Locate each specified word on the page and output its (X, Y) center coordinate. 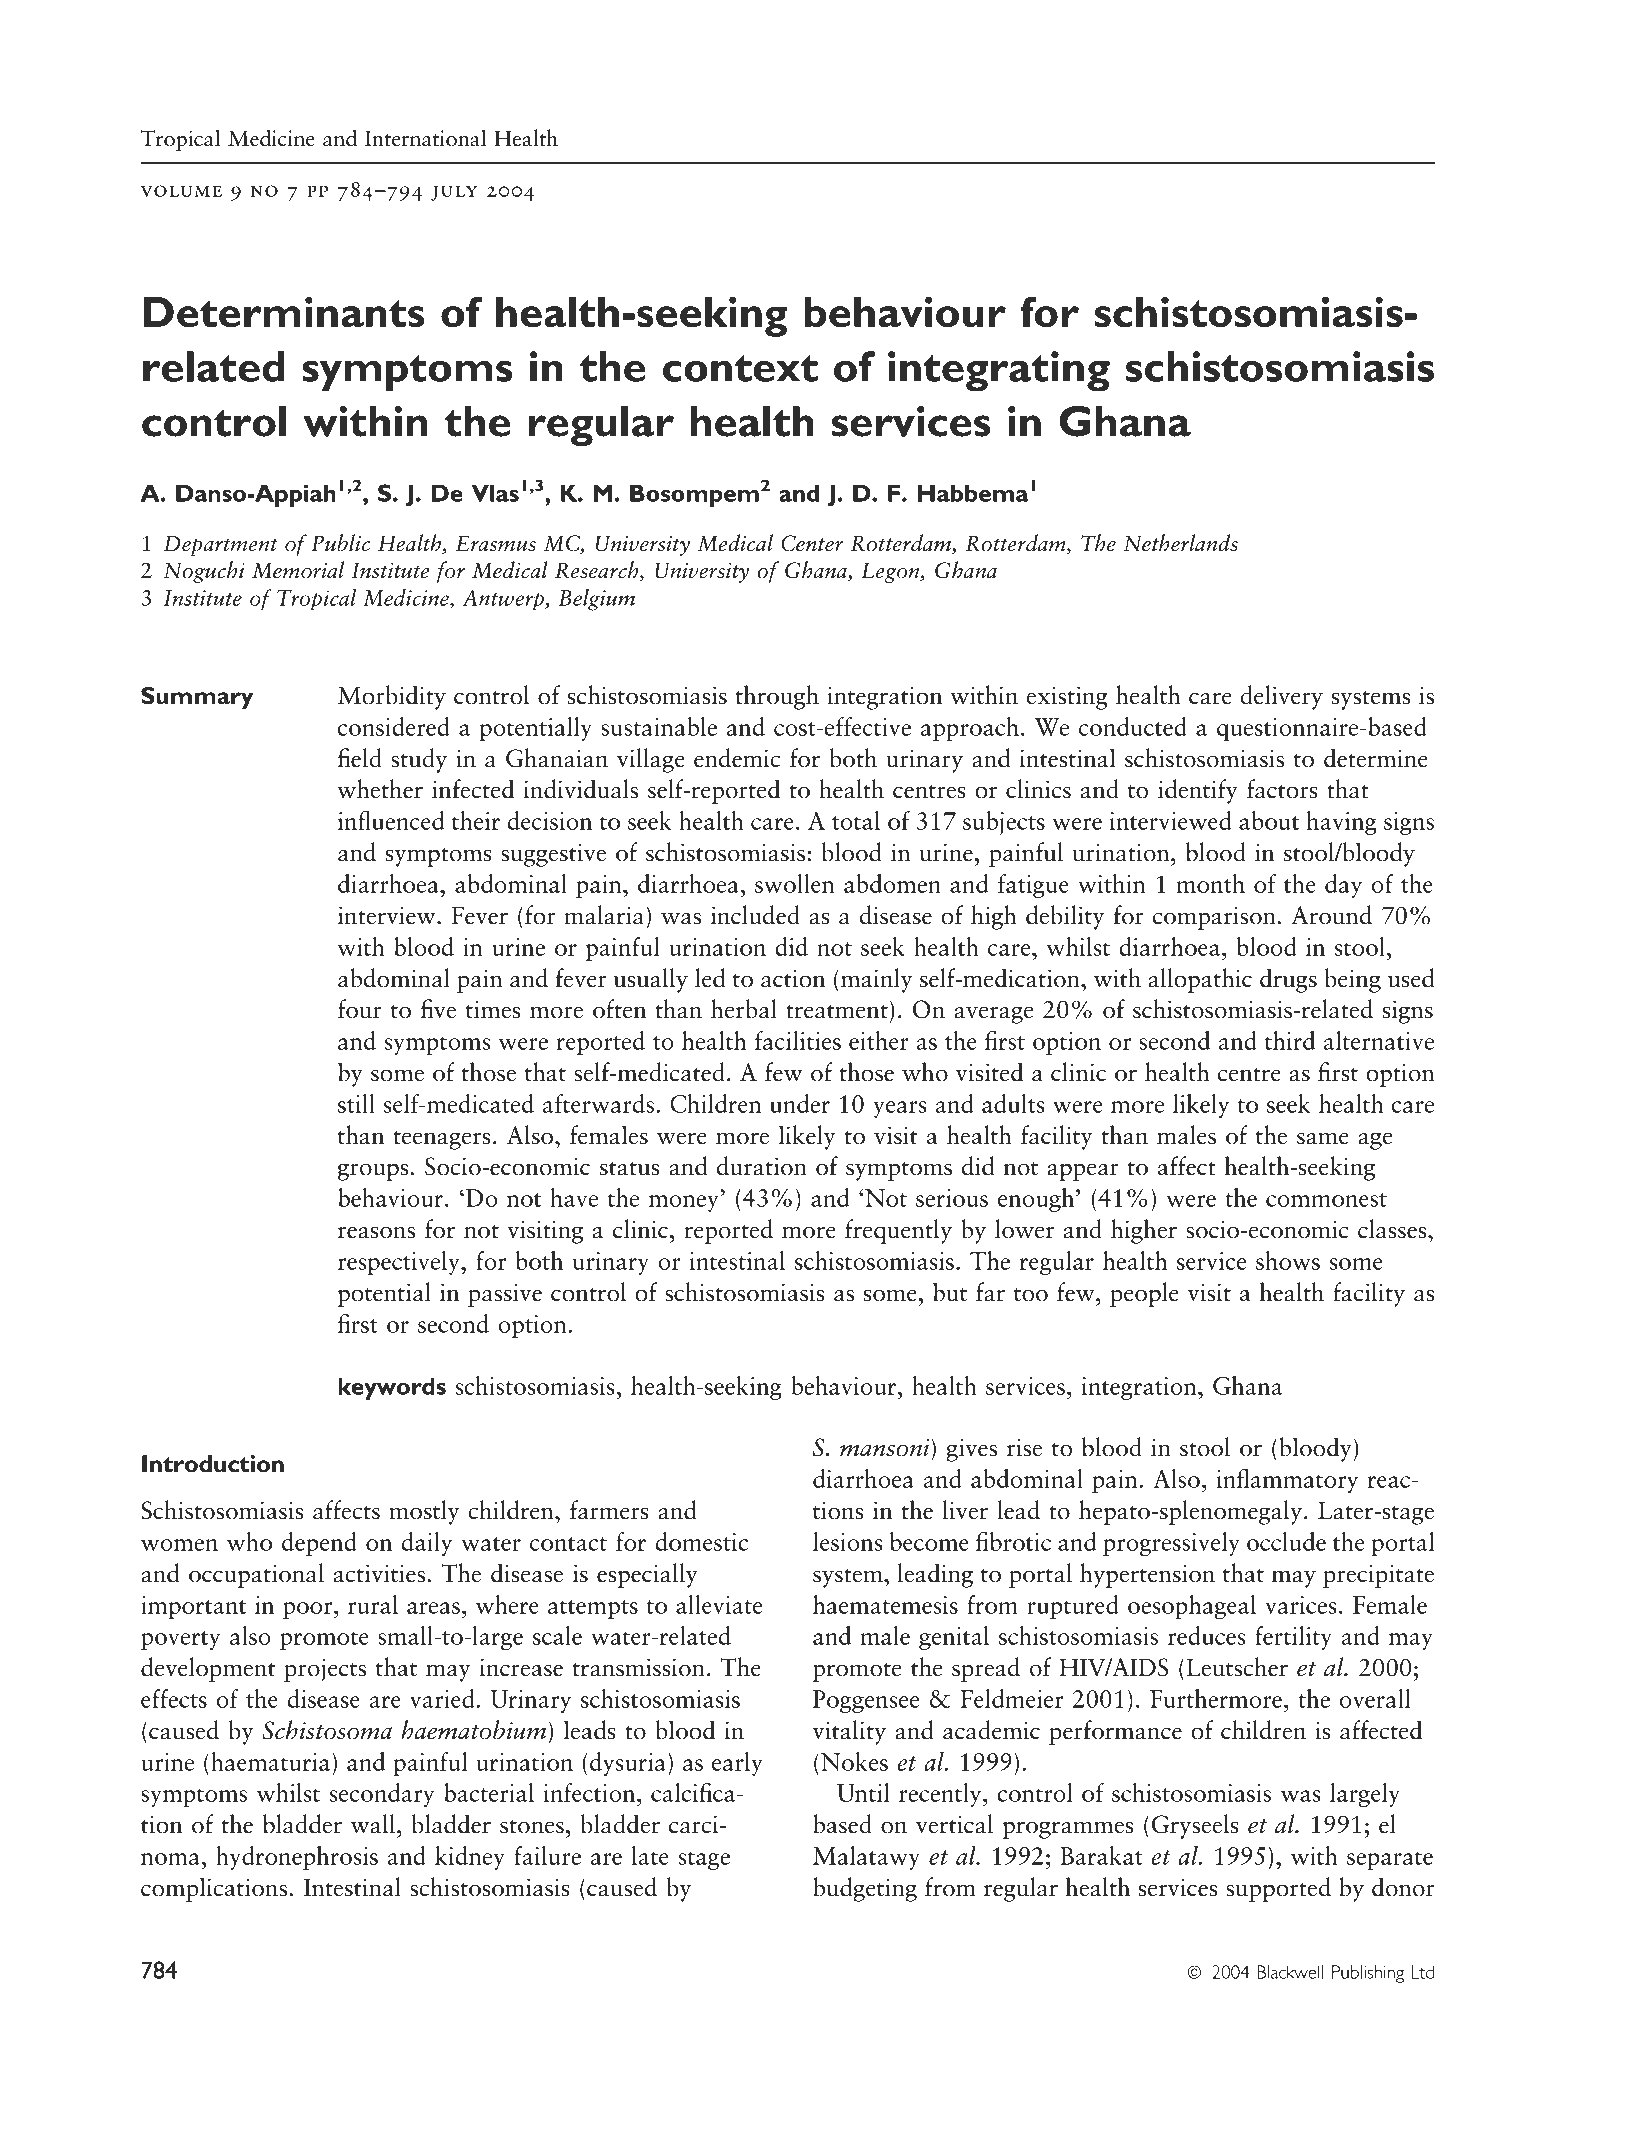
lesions (848, 1541)
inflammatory (1287, 1480)
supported (1278, 1889)
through (777, 697)
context (740, 368)
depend (319, 1544)
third (1289, 1040)
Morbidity (392, 697)
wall (373, 1824)
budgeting (865, 1889)
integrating (999, 371)
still (356, 1103)
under (800, 1103)
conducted (1133, 726)
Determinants (284, 311)
